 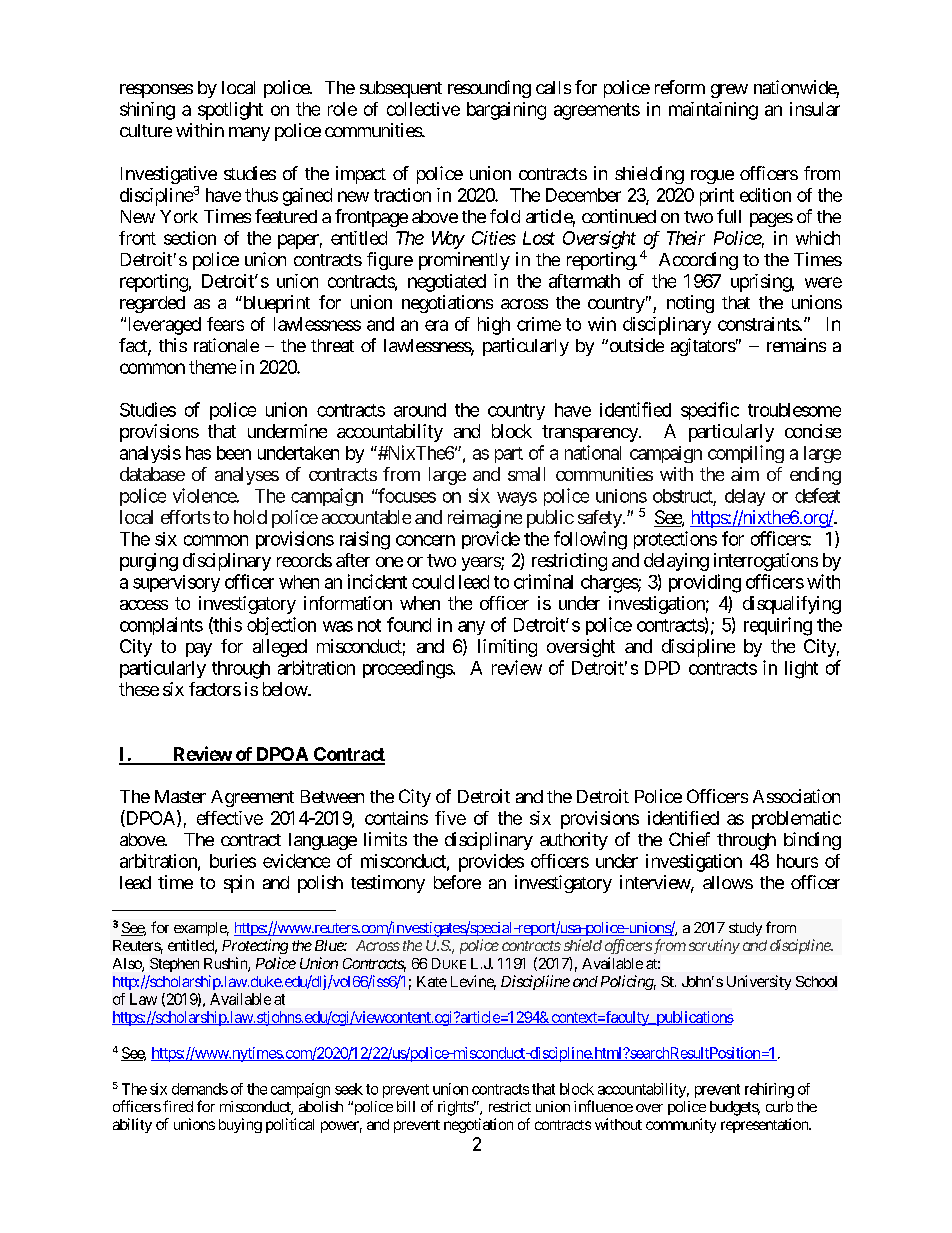 I want to click on high, so click(x=494, y=326).
